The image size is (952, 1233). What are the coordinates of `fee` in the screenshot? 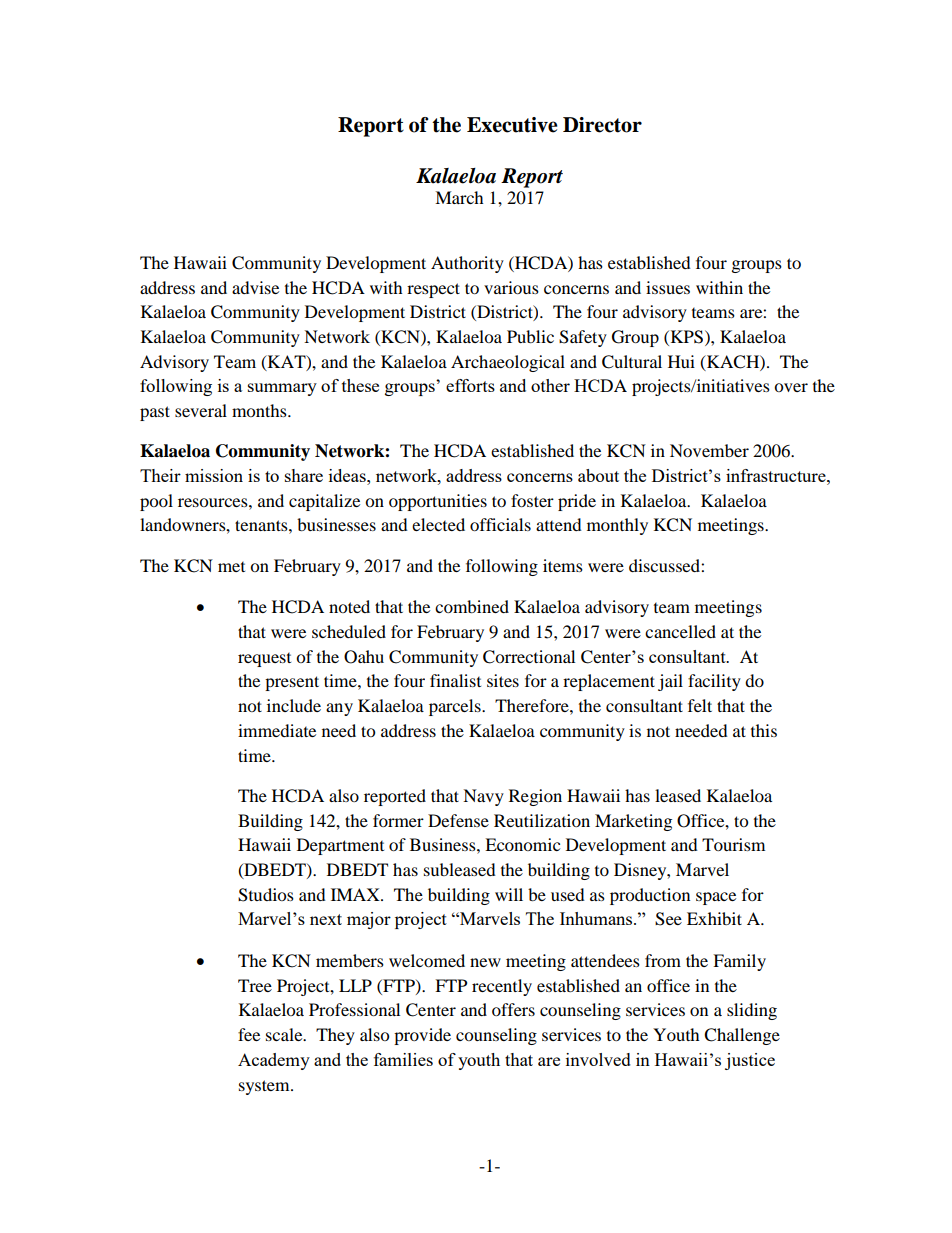 It's located at (249, 1034).
